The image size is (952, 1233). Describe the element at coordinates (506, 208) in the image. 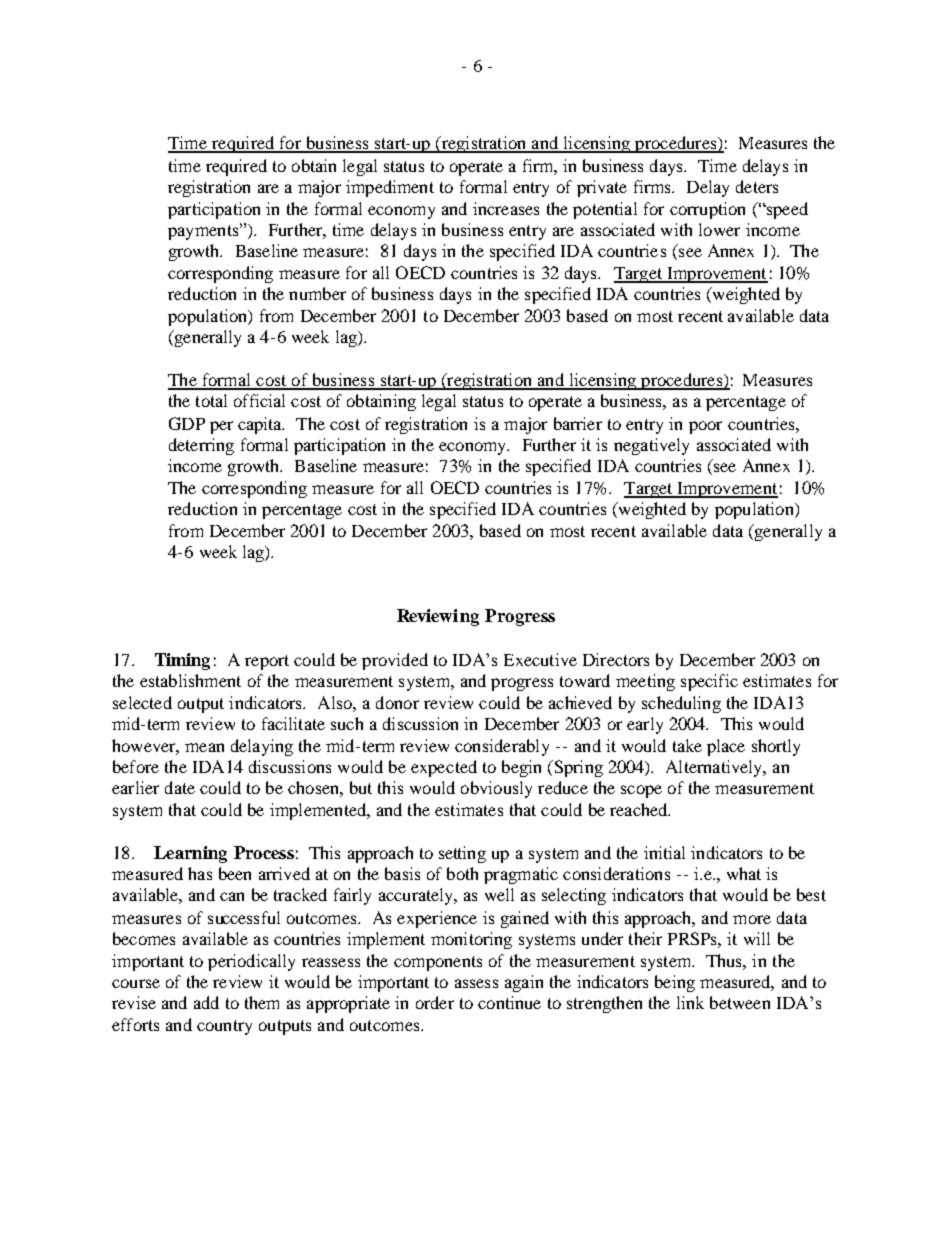

I see `increases` at that location.
